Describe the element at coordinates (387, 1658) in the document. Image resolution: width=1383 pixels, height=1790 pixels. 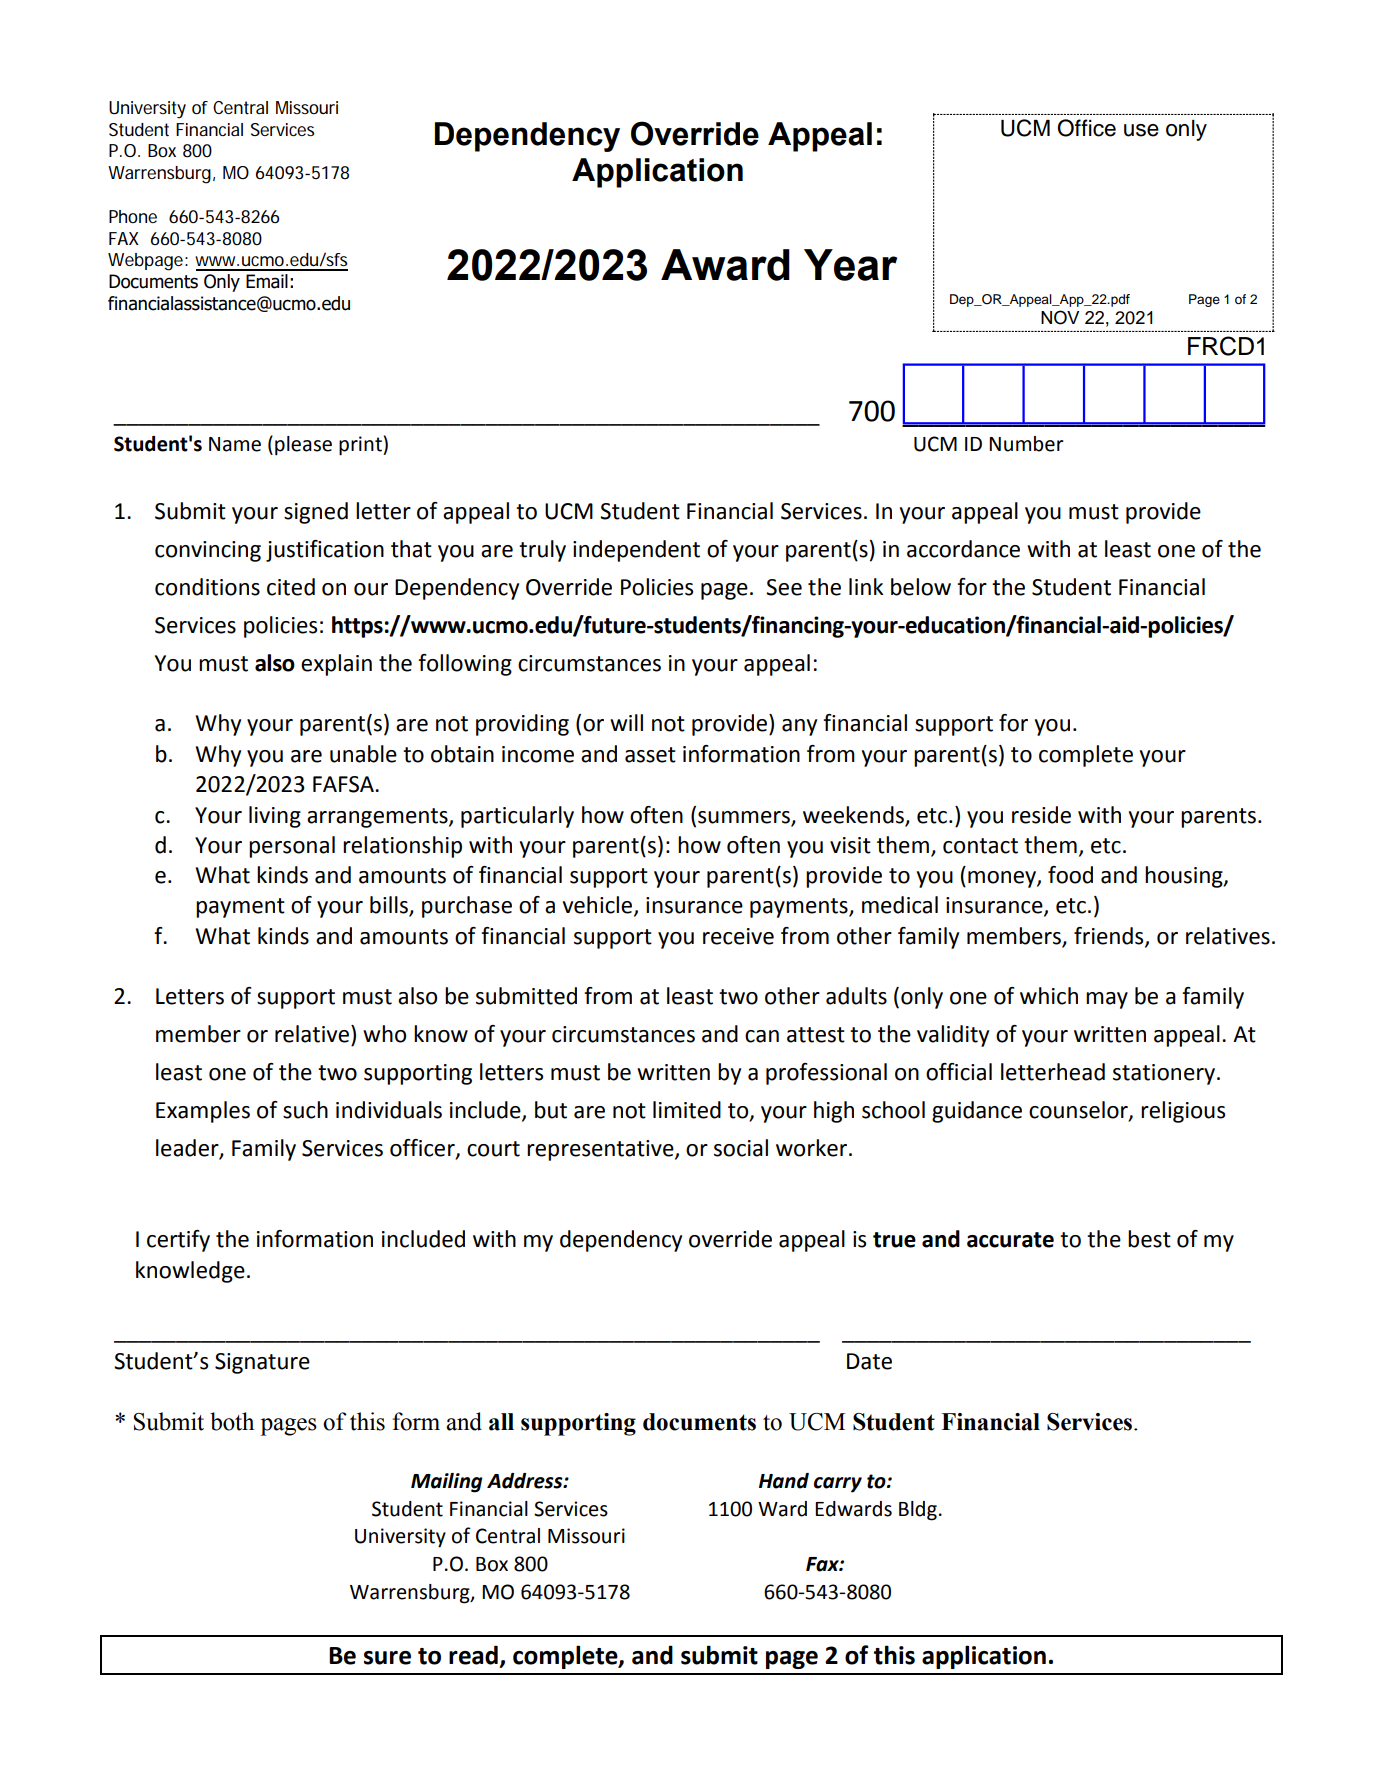
I see `sure` at that location.
